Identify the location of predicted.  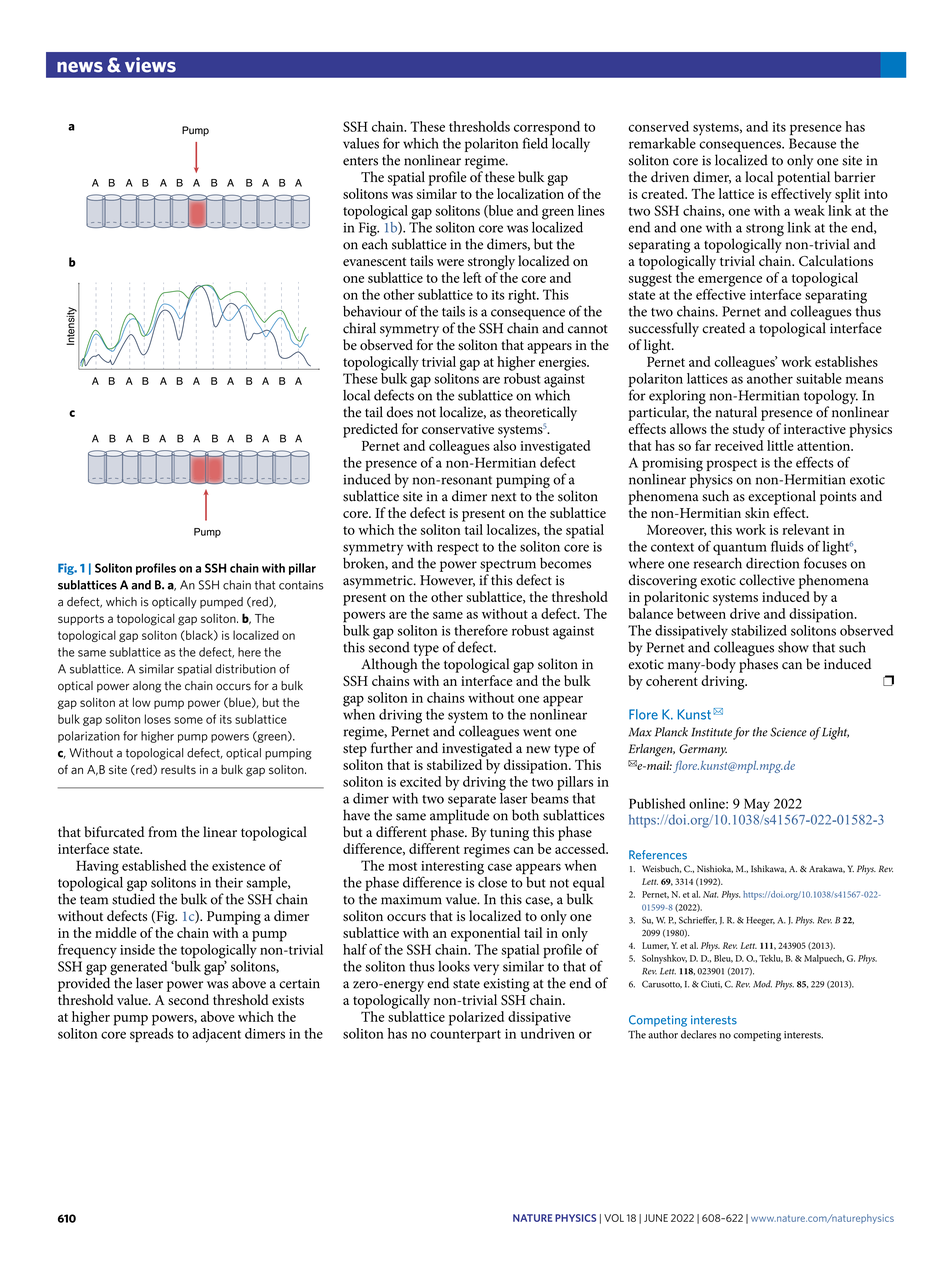
(370, 430).
